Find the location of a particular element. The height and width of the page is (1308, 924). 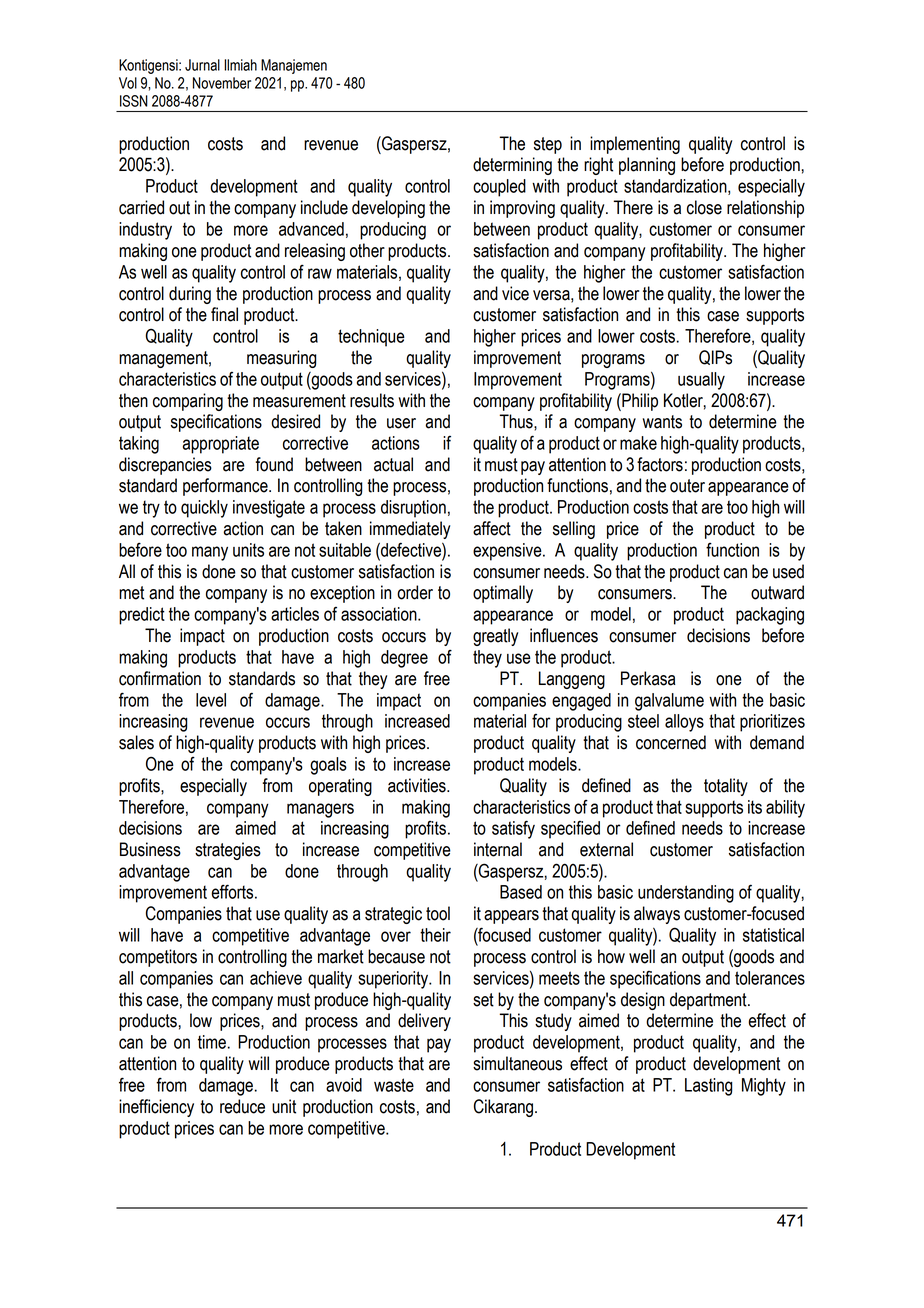

determining is located at coordinates (512, 166).
